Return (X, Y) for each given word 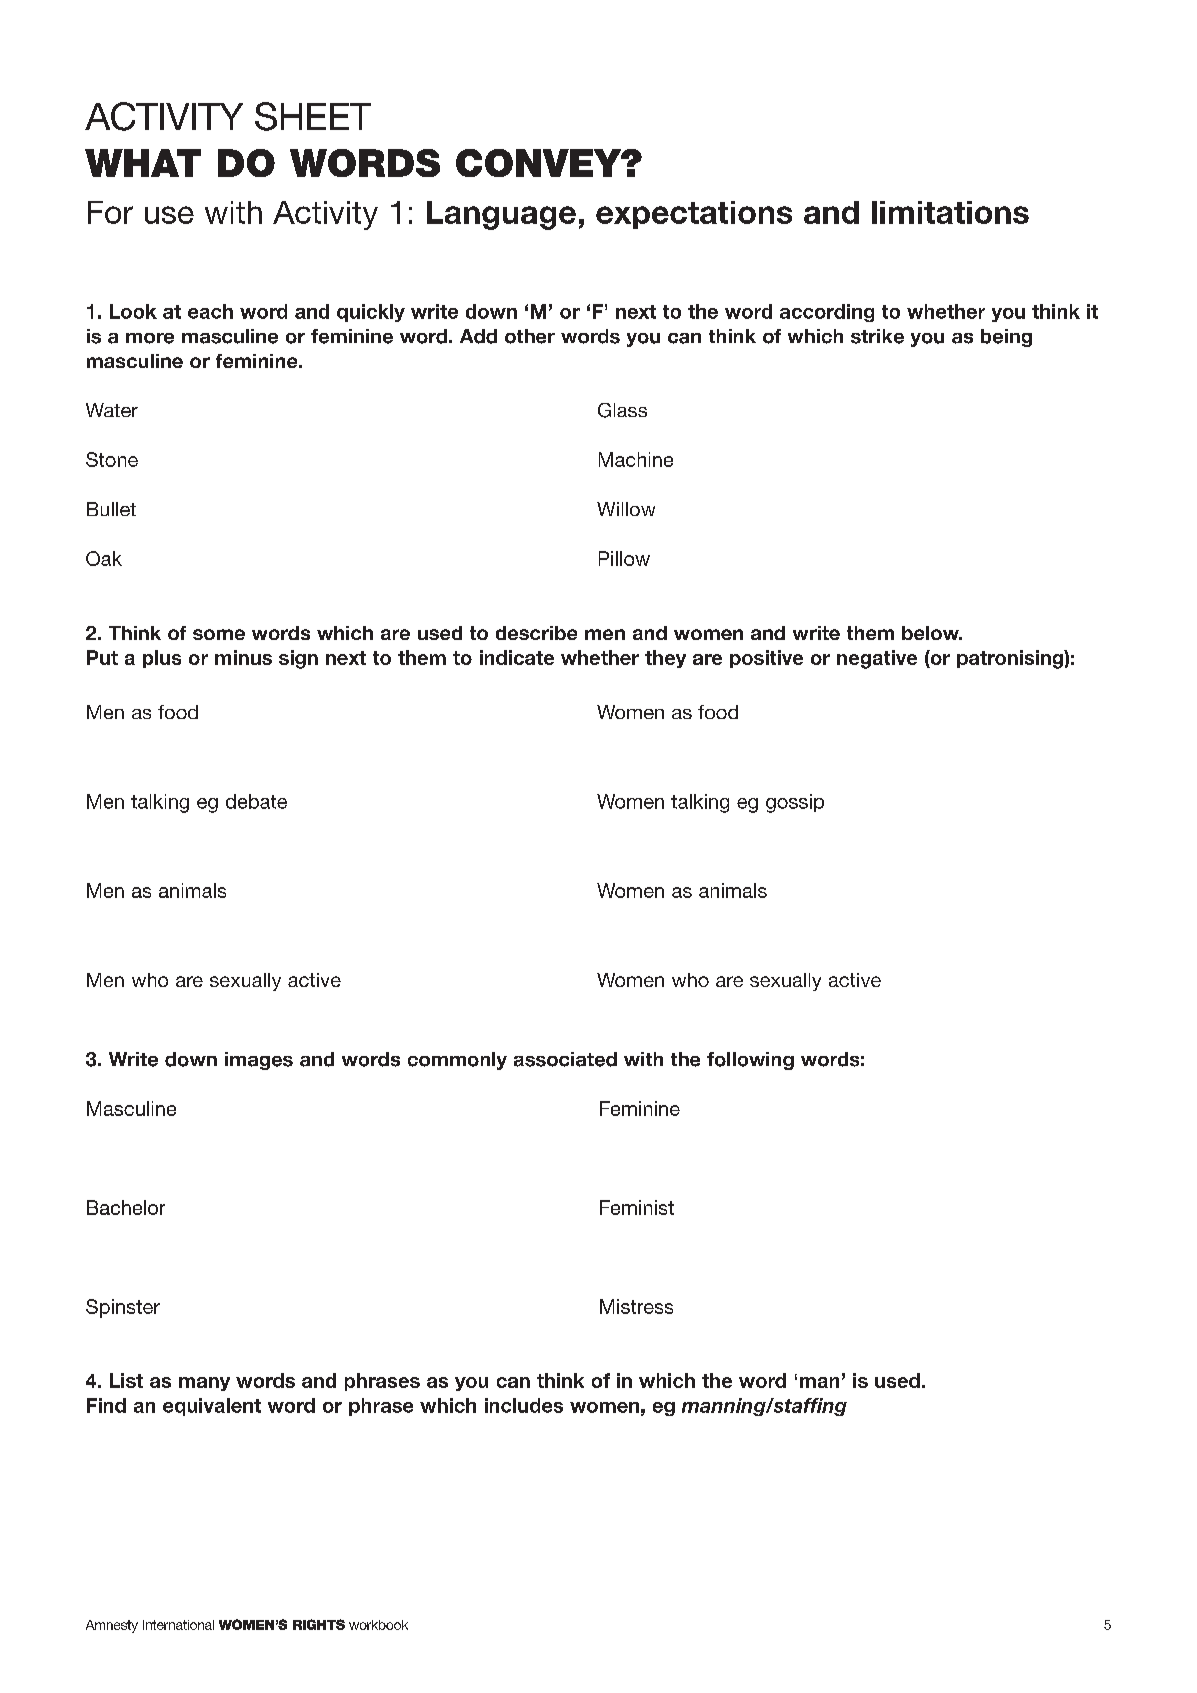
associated (565, 1059)
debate (256, 801)
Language (501, 215)
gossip (795, 803)
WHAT (143, 163)
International (178, 1625)
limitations (950, 212)
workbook (378, 1625)
